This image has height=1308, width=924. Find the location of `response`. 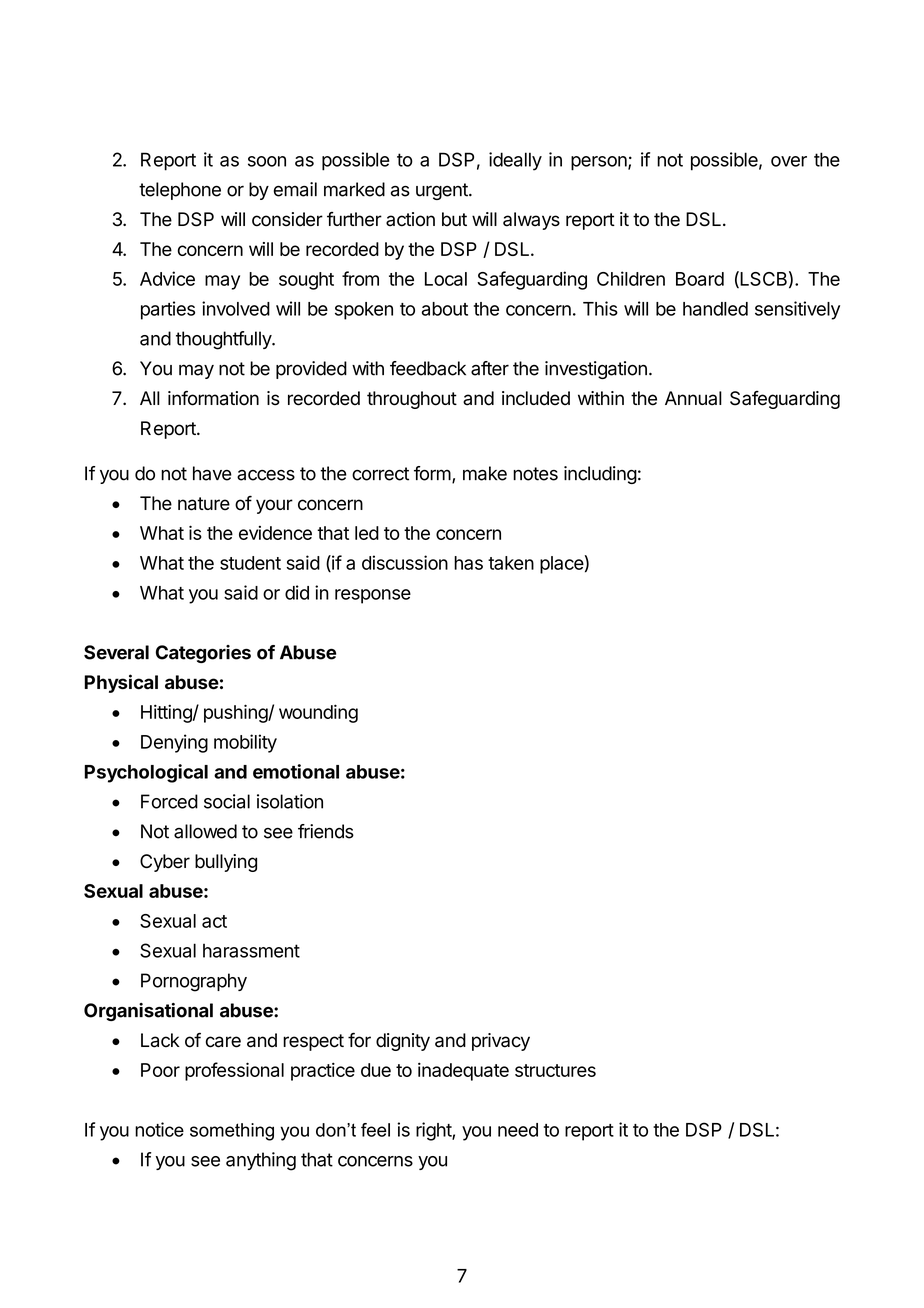

response is located at coordinates (373, 596).
